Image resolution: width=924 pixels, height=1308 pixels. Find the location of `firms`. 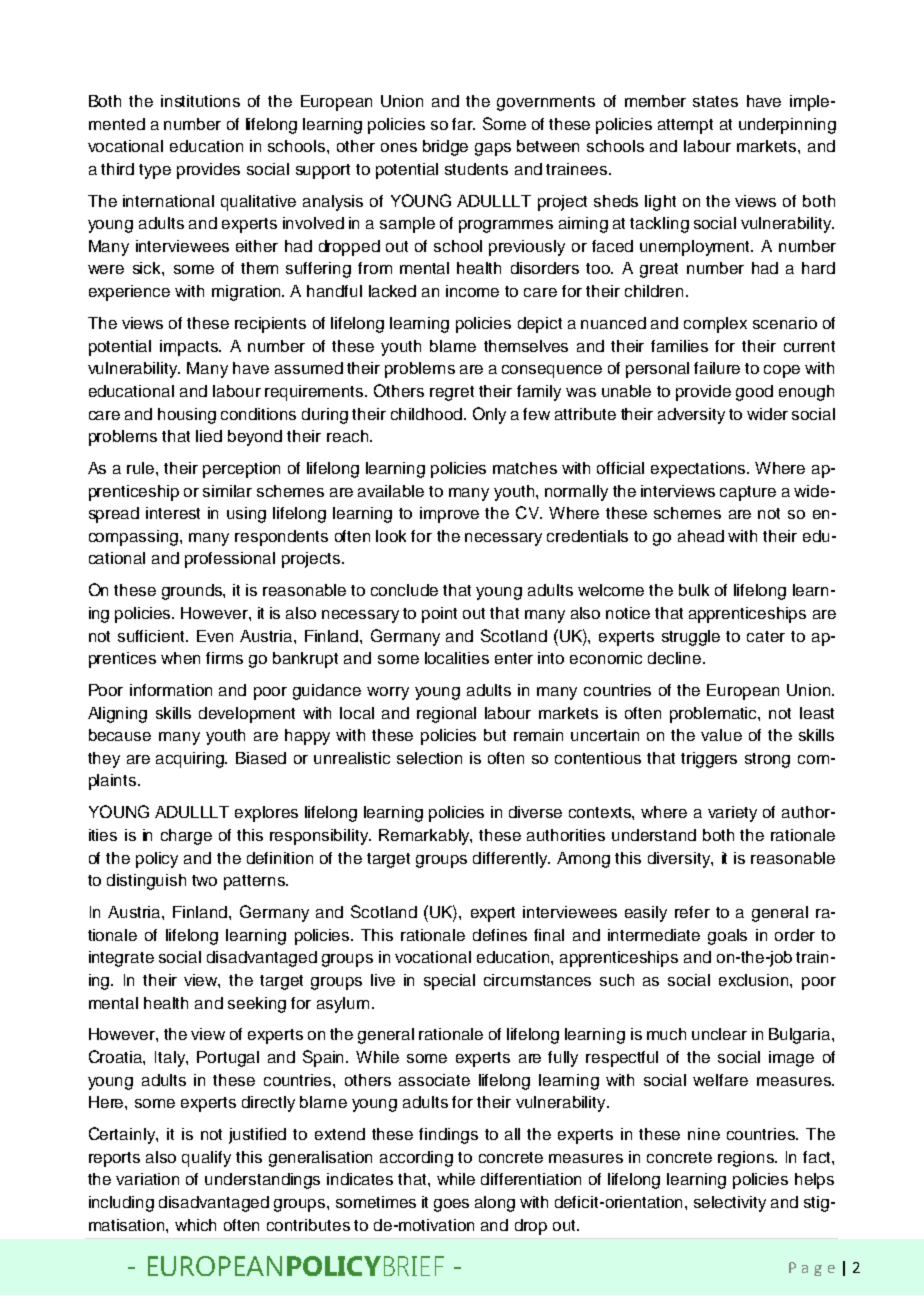

firms is located at coordinates (224, 658).
